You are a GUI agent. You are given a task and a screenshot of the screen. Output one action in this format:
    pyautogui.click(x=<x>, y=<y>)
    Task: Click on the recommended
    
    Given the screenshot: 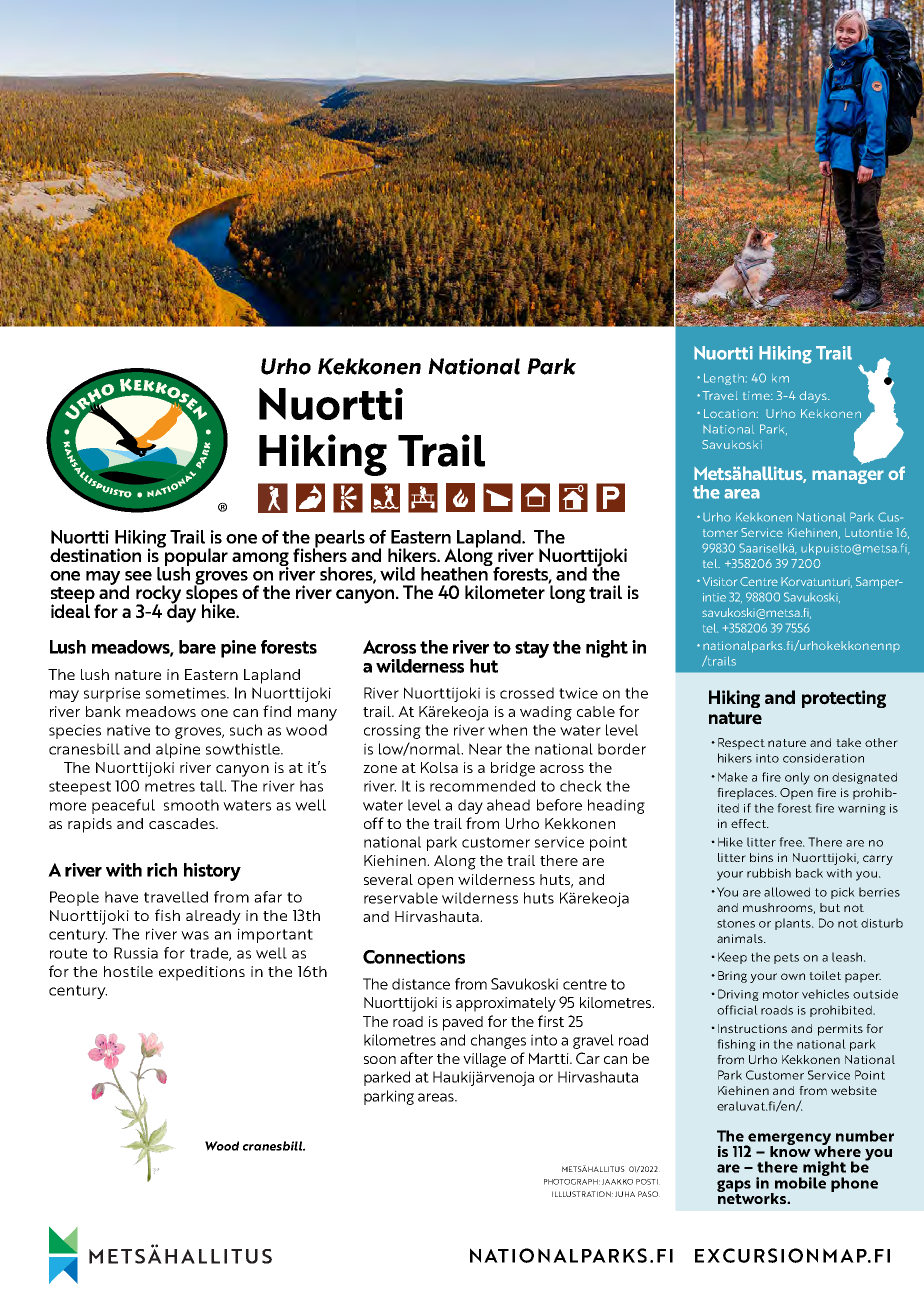 What is the action you would take?
    pyautogui.click(x=482, y=786)
